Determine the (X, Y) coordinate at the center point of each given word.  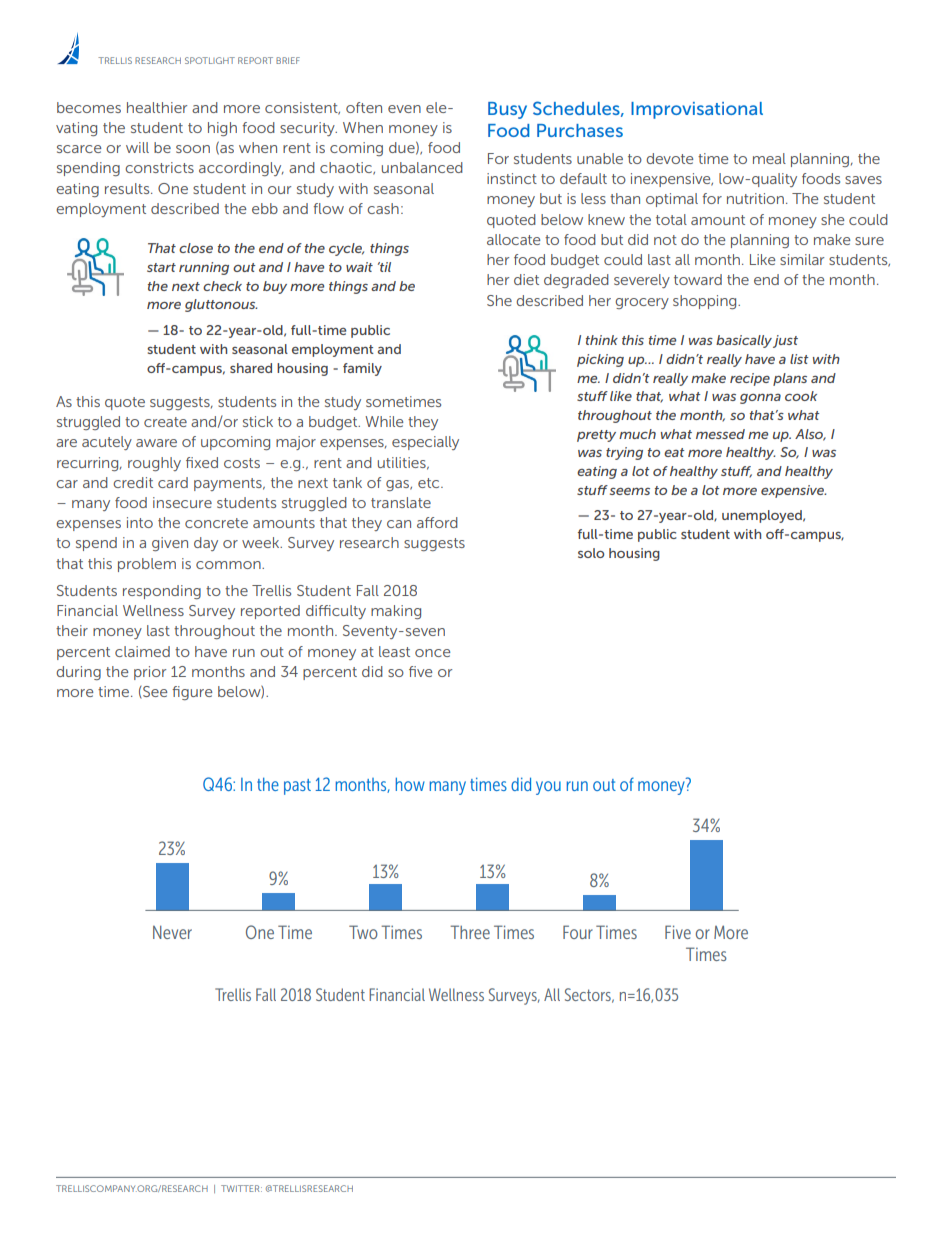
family (362, 369)
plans (790, 379)
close (196, 248)
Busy (507, 110)
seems (630, 491)
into (140, 522)
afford (437, 522)
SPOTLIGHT (210, 60)
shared (251, 368)
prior (150, 673)
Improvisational (697, 110)
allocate (513, 239)
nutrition (755, 198)
